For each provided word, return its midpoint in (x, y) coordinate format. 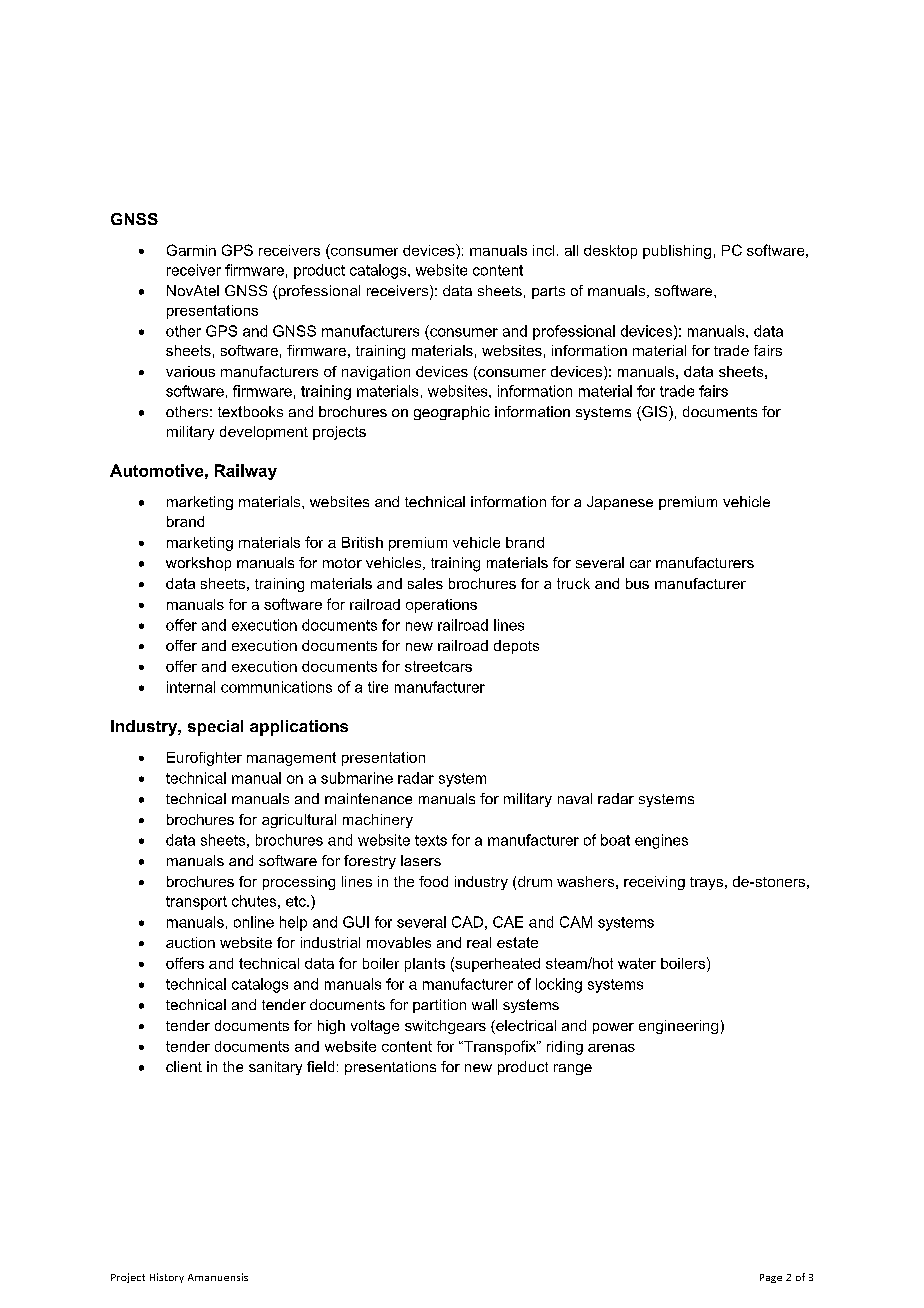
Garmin (191, 250)
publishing (677, 252)
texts (431, 840)
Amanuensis (218, 1277)
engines (661, 841)
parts (548, 292)
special (215, 728)
